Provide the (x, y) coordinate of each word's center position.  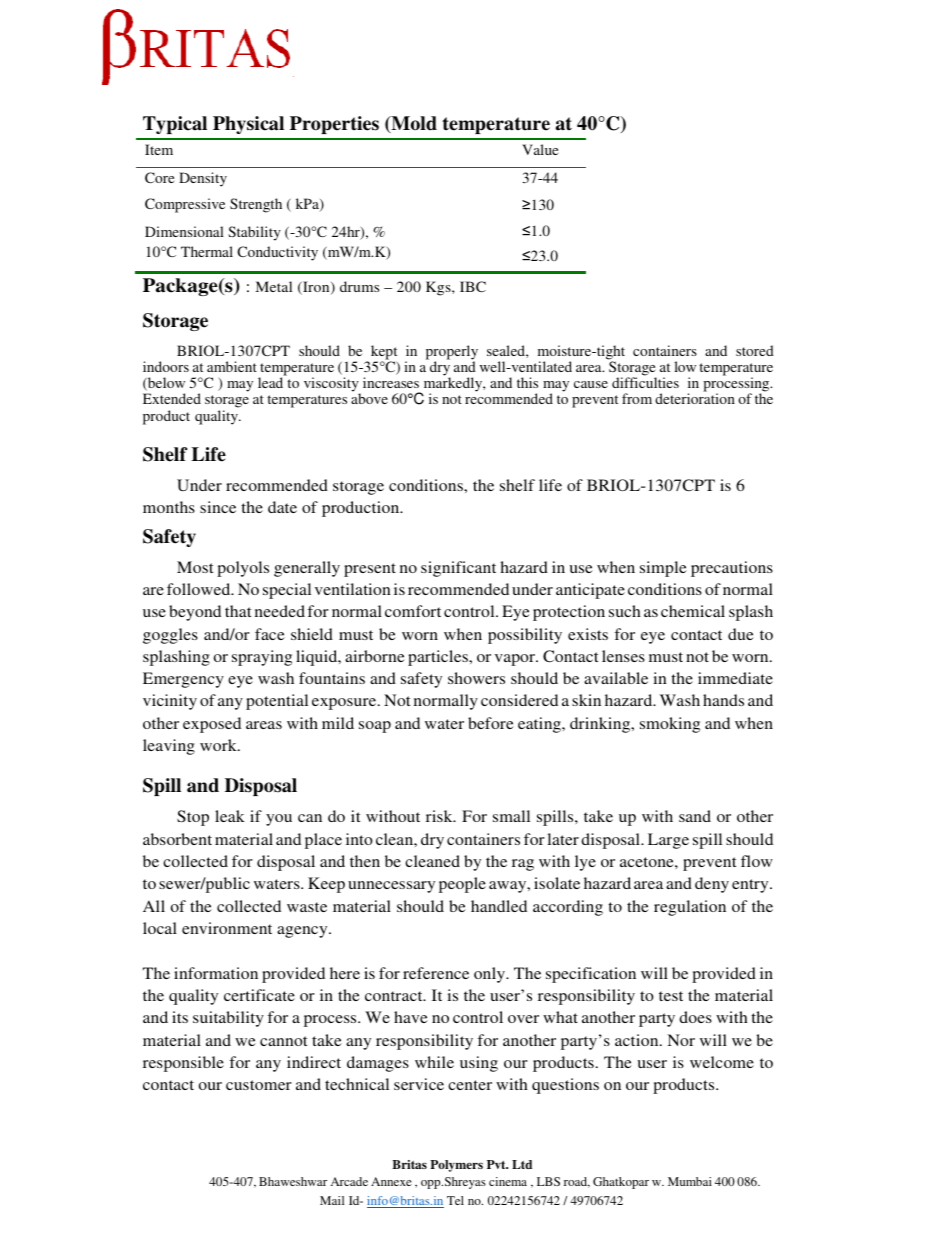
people (462, 885)
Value (540, 149)
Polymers (456, 1166)
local (160, 928)
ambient (232, 366)
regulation (690, 908)
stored (755, 350)
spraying (262, 658)
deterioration (695, 398)
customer (259, 1085)
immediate (735, 678)
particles (439, 658)
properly (452, 353)
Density (203, 179)
